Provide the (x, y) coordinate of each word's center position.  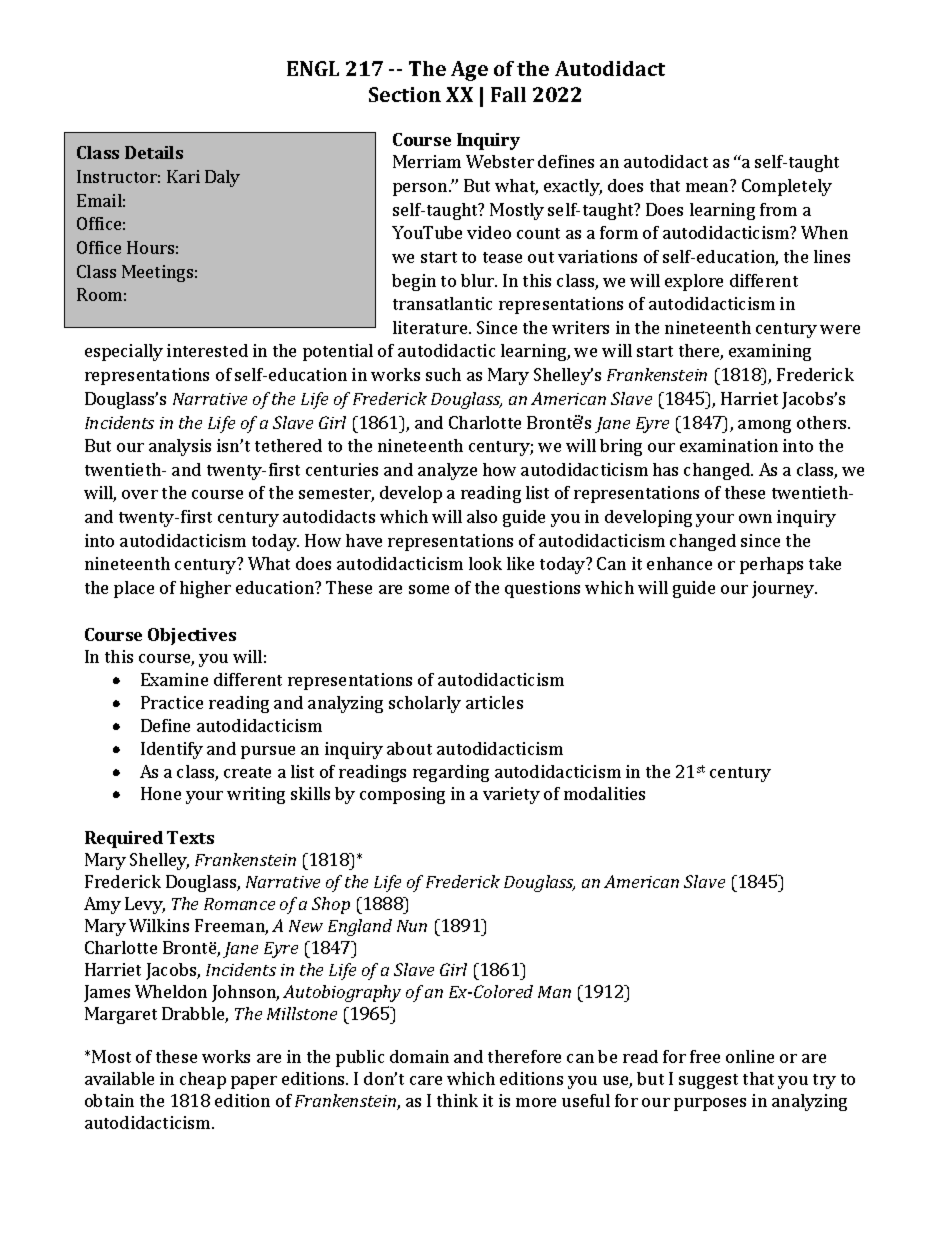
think (457, 1100)
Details (154, 152)
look (485, 563)
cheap (203, 1080)
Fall (508, 94)
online (750, 1056)
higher (205, 589)
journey (784, 589)
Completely (787, 187)
